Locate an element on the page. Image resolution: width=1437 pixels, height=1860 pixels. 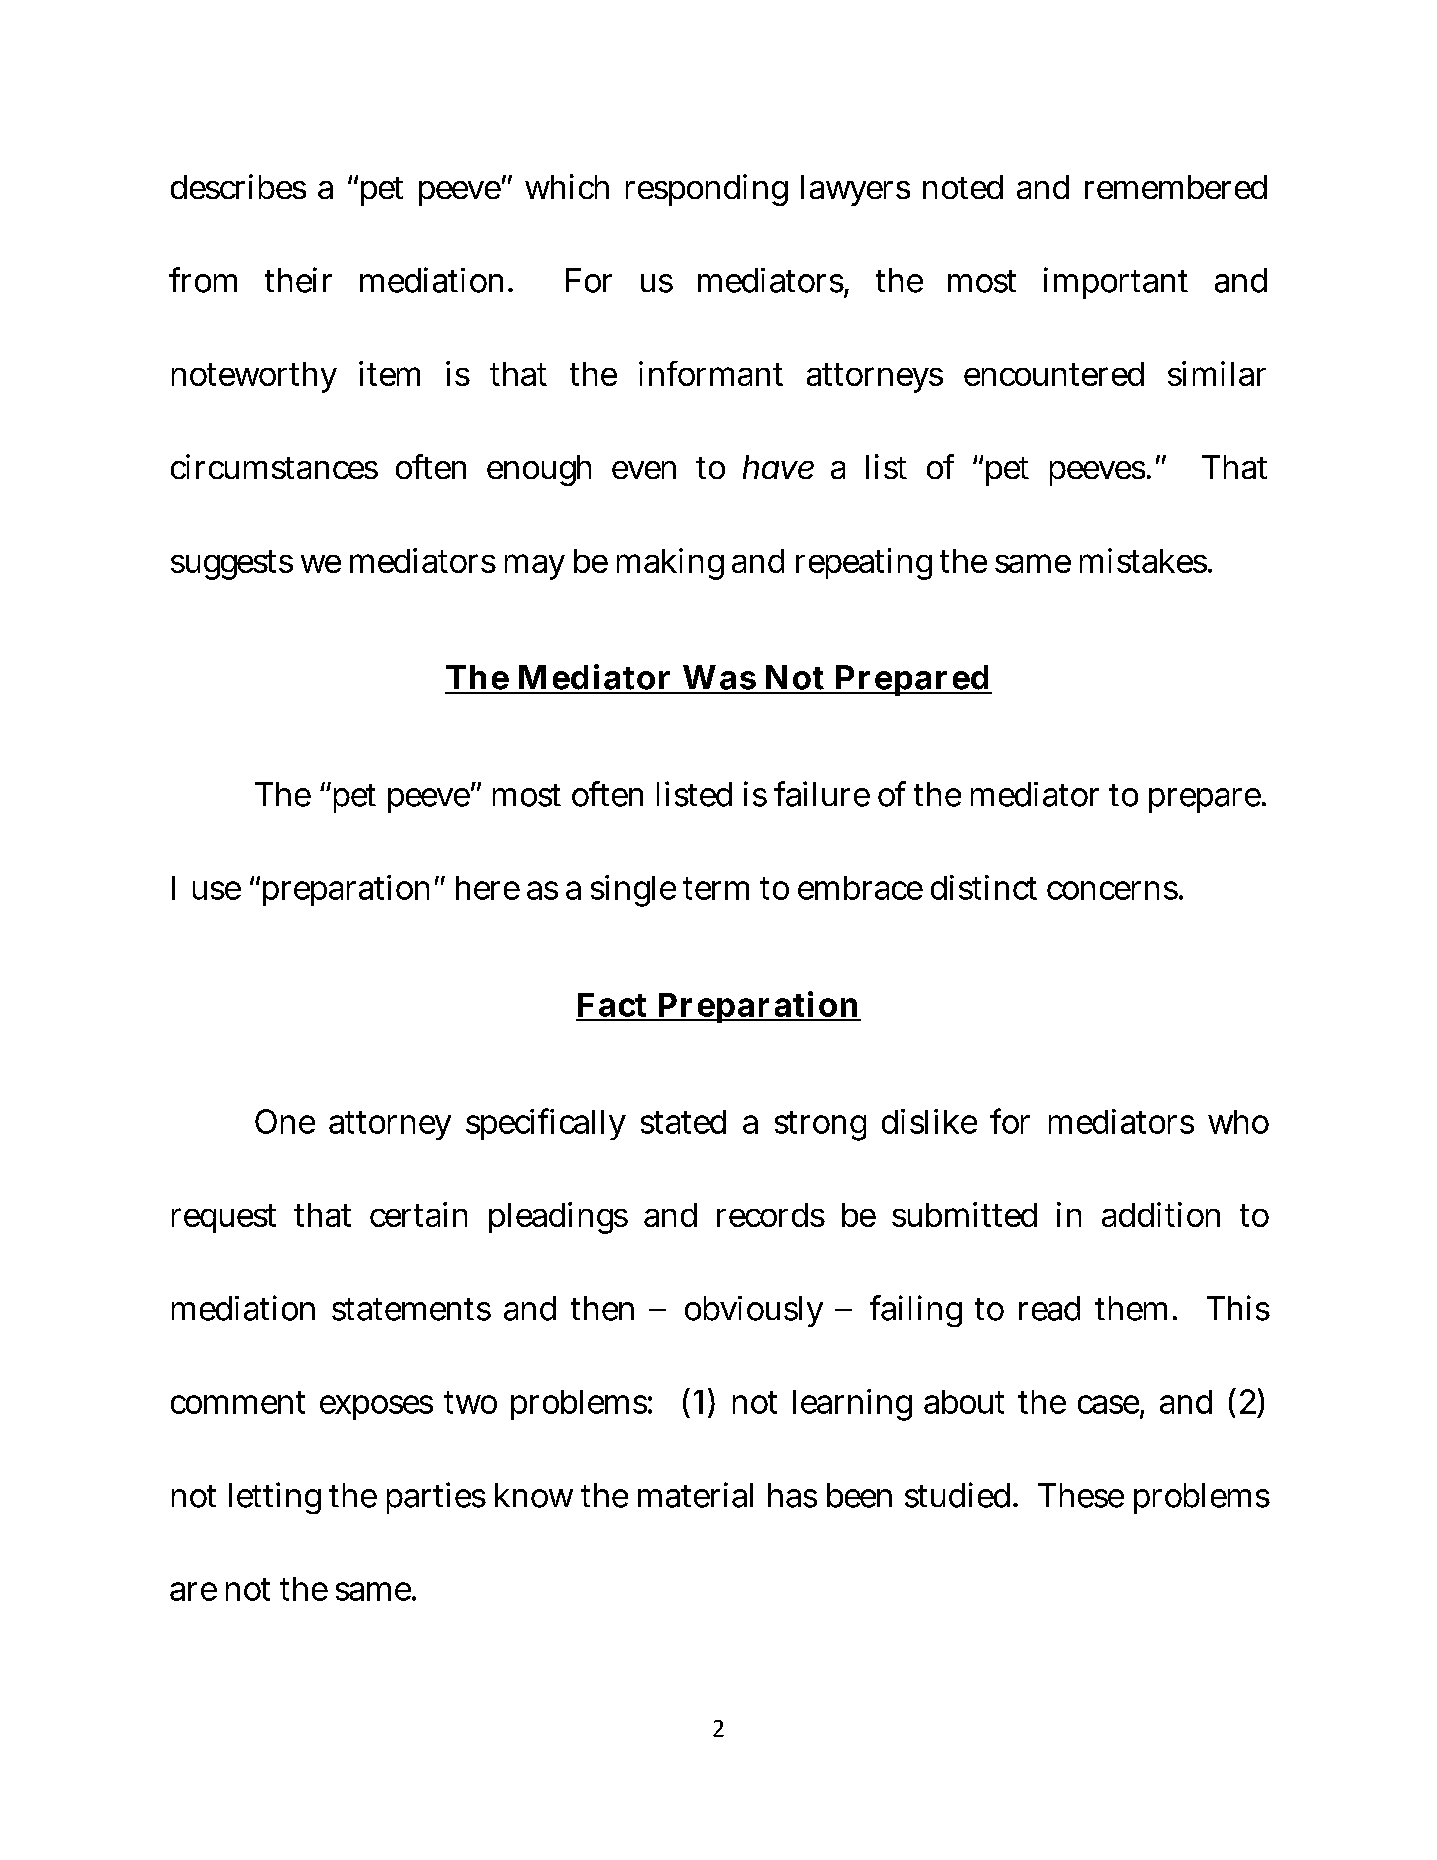
circumstances is located at coordinates (274, 466).
